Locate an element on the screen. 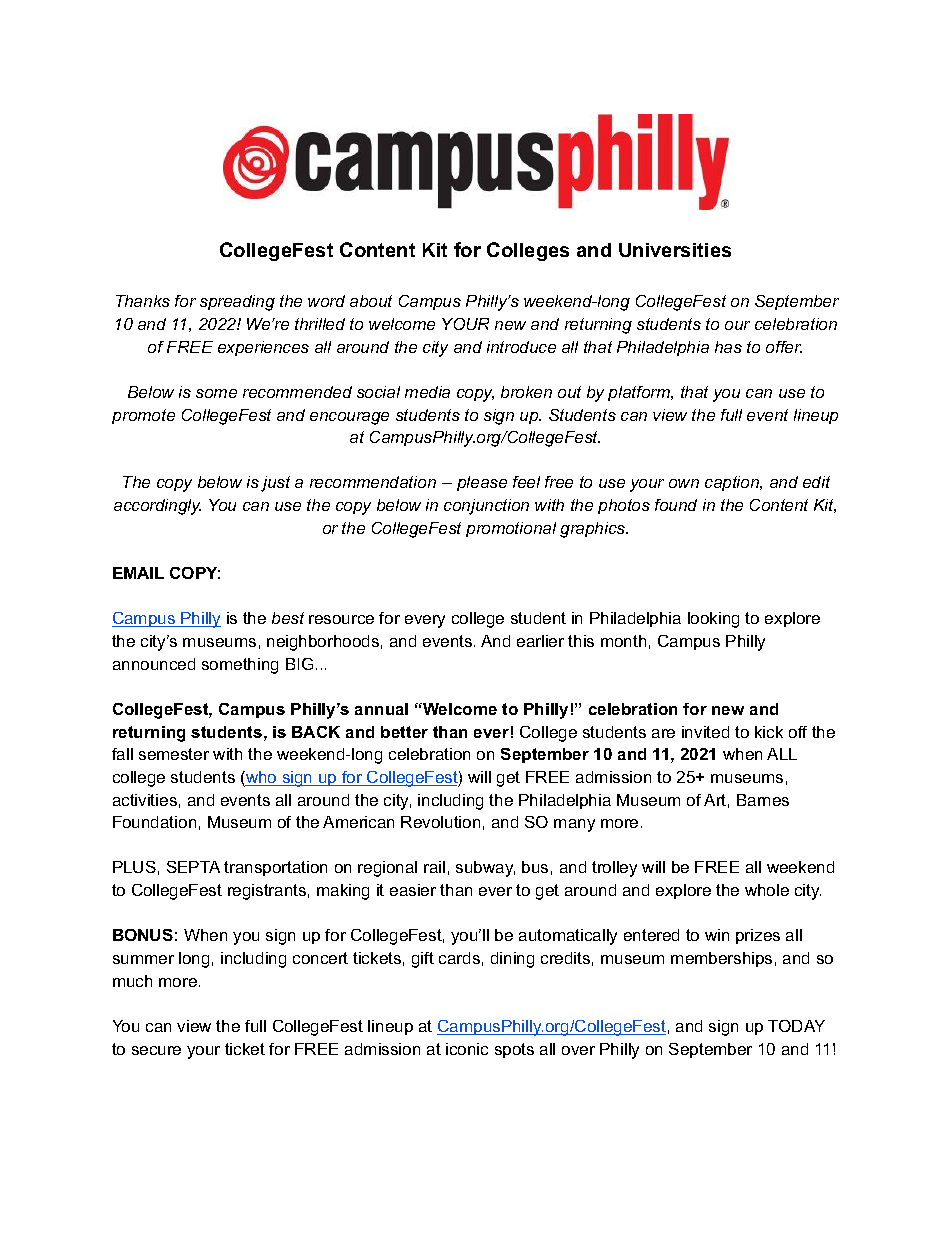 The image size is (952, 1233). secure is located at coordinates (156, 1050).
